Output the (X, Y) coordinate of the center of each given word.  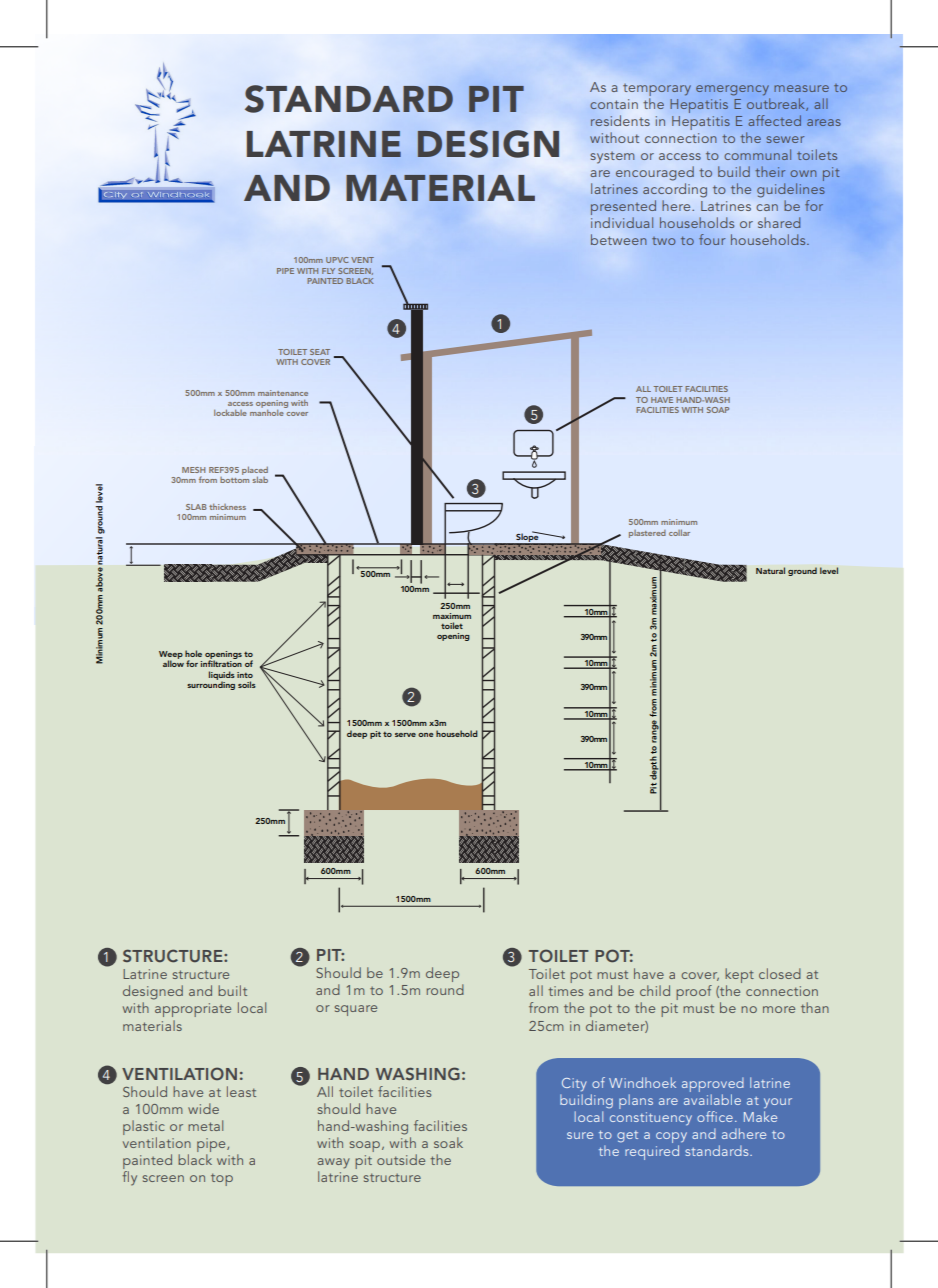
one (426, 735)
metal (205, 1125)
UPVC (337, 260)
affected (774, 120)
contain (614, 104)
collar (679, 532)
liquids (222, 676)
